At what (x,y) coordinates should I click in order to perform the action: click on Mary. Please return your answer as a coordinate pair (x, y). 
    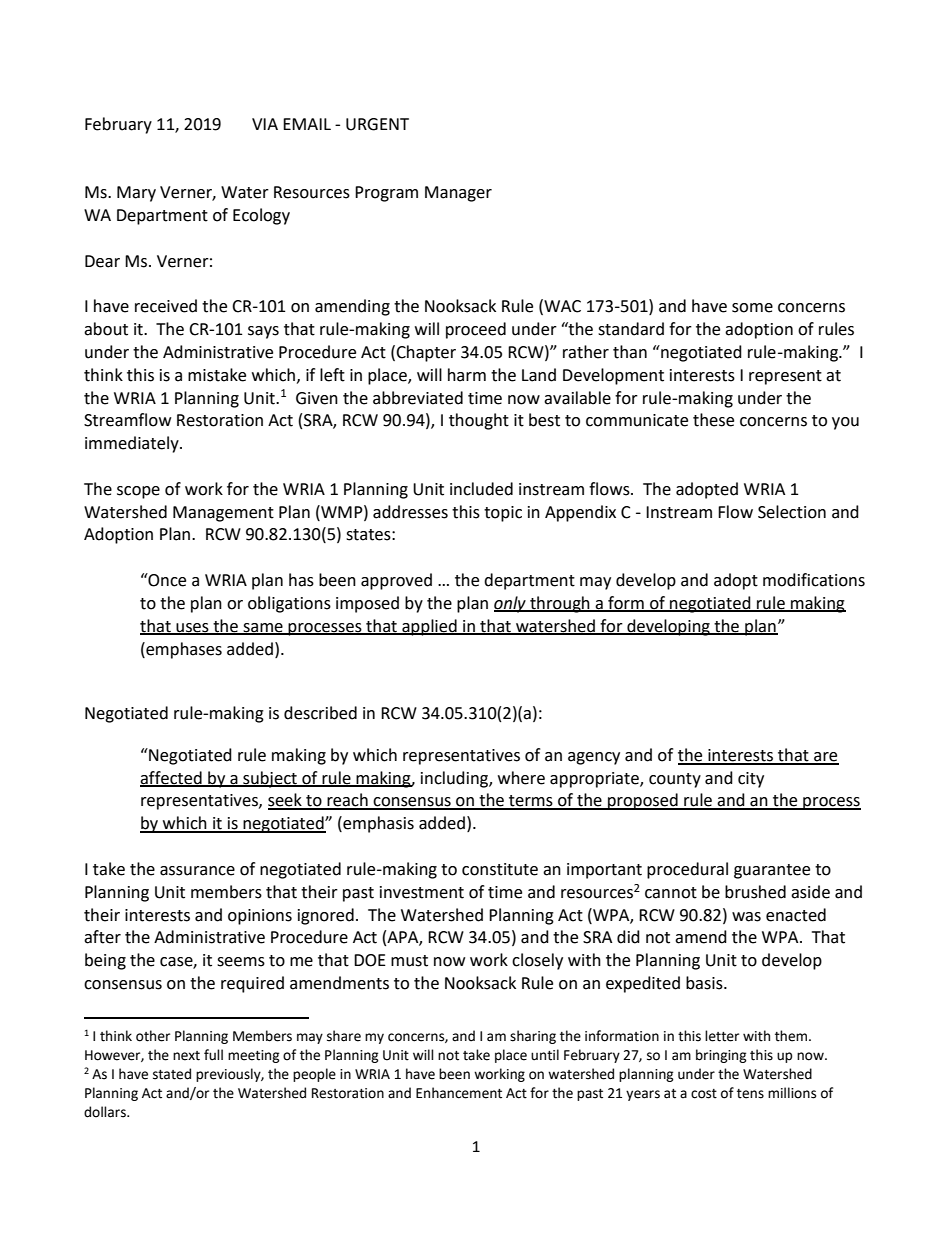
    Looking at the image, I should click on (136, 194).
